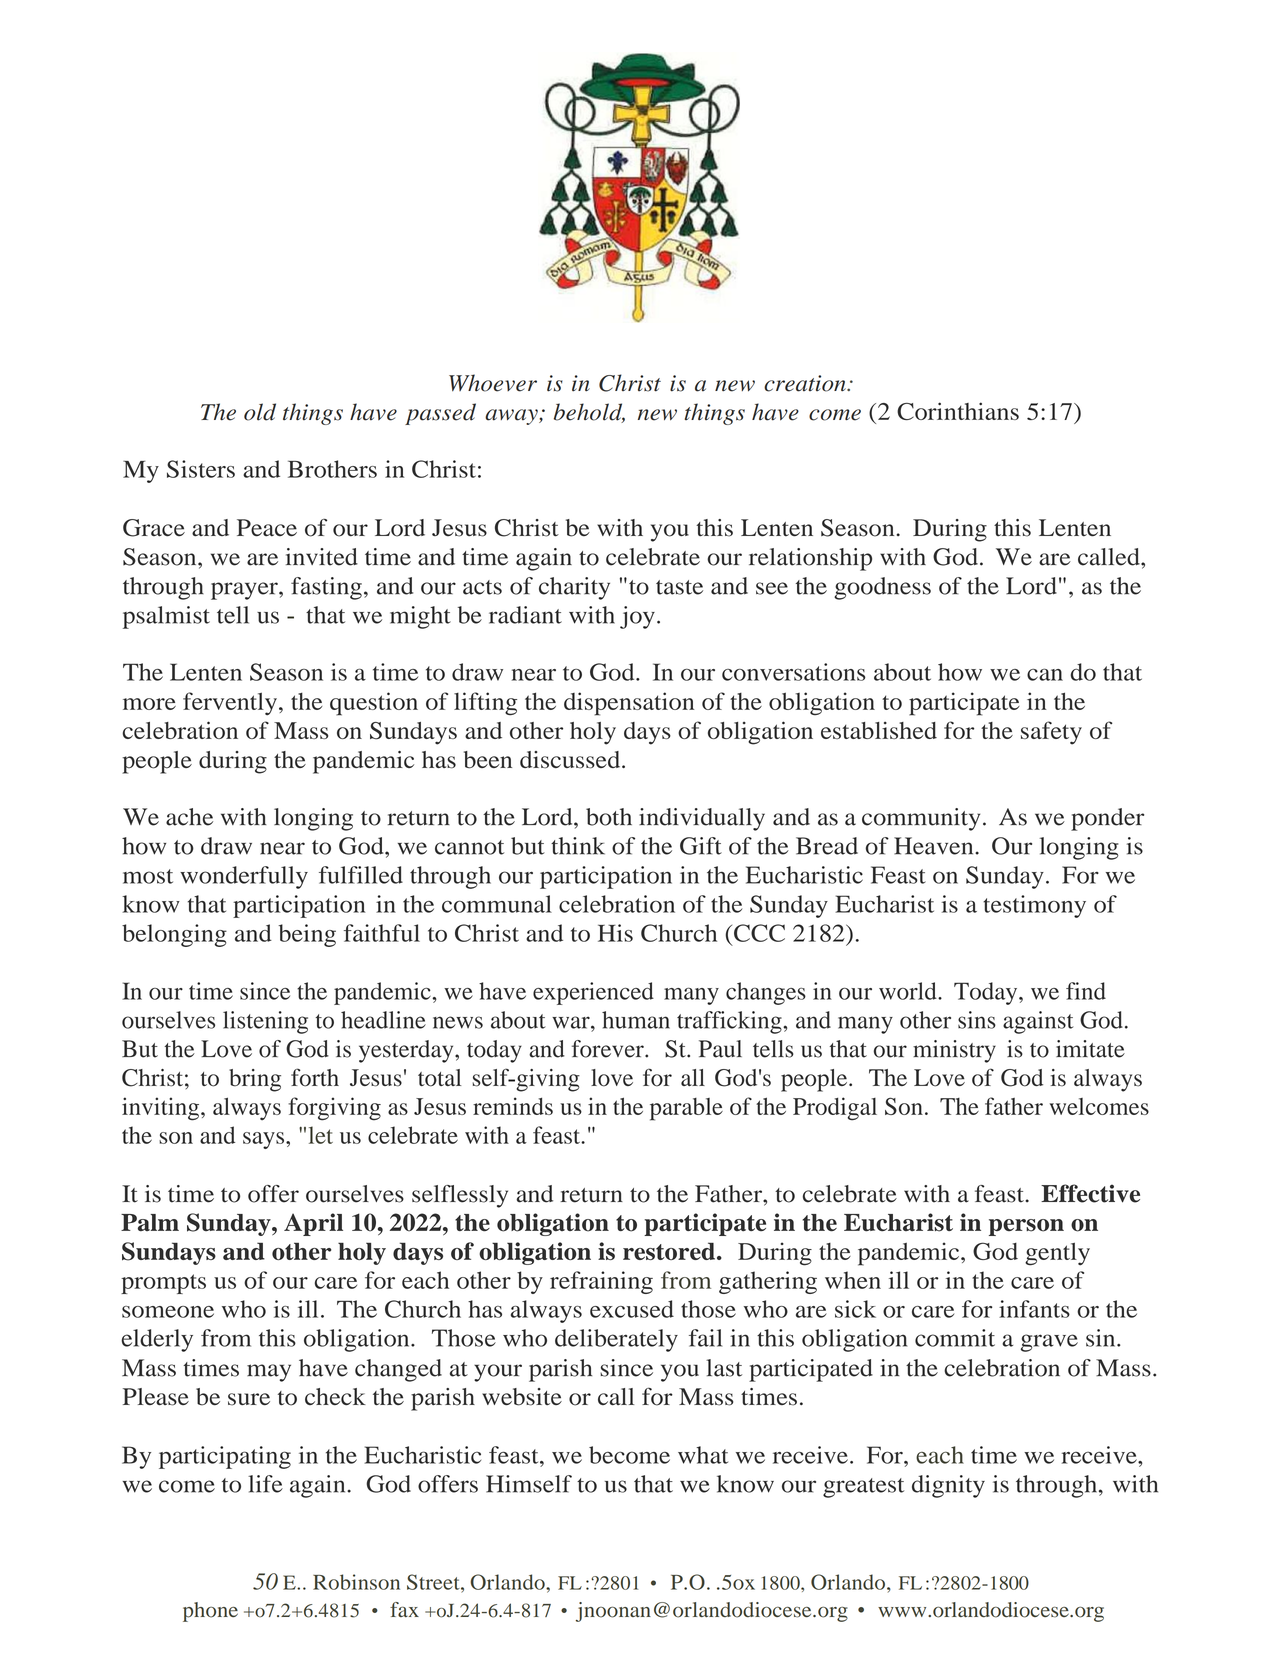 This screenshot has height=1655, width=1279. Describe the element at coordinates (958, 411) in the screenshot. I see `Corinthians` at that location.
